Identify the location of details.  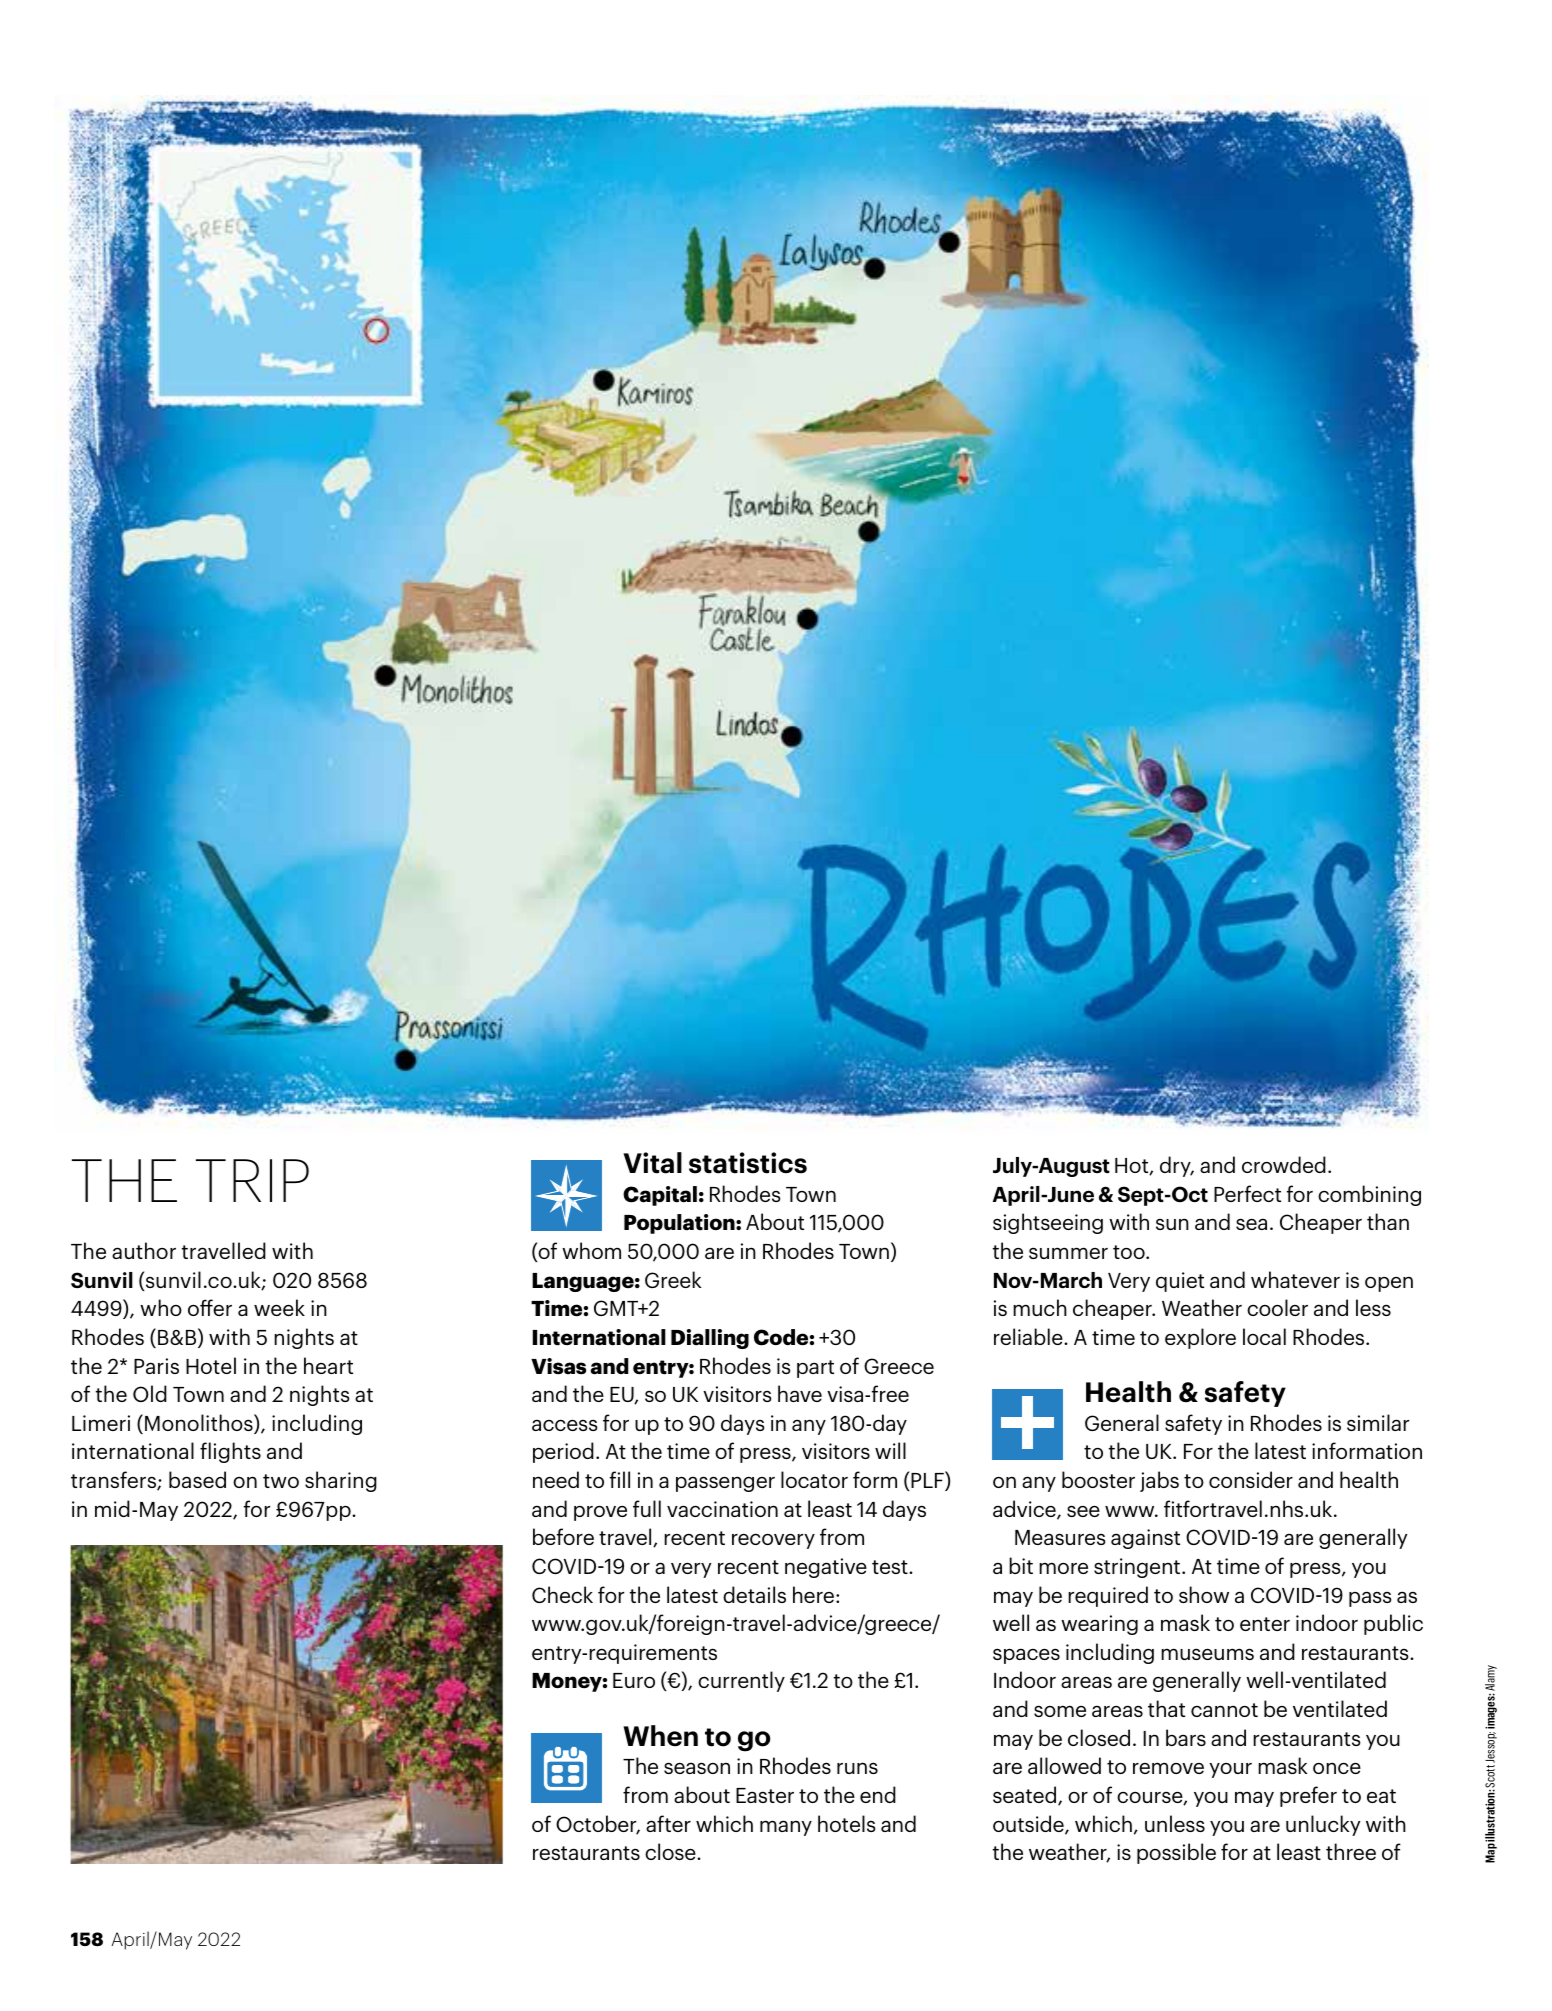
(754, 1594).
